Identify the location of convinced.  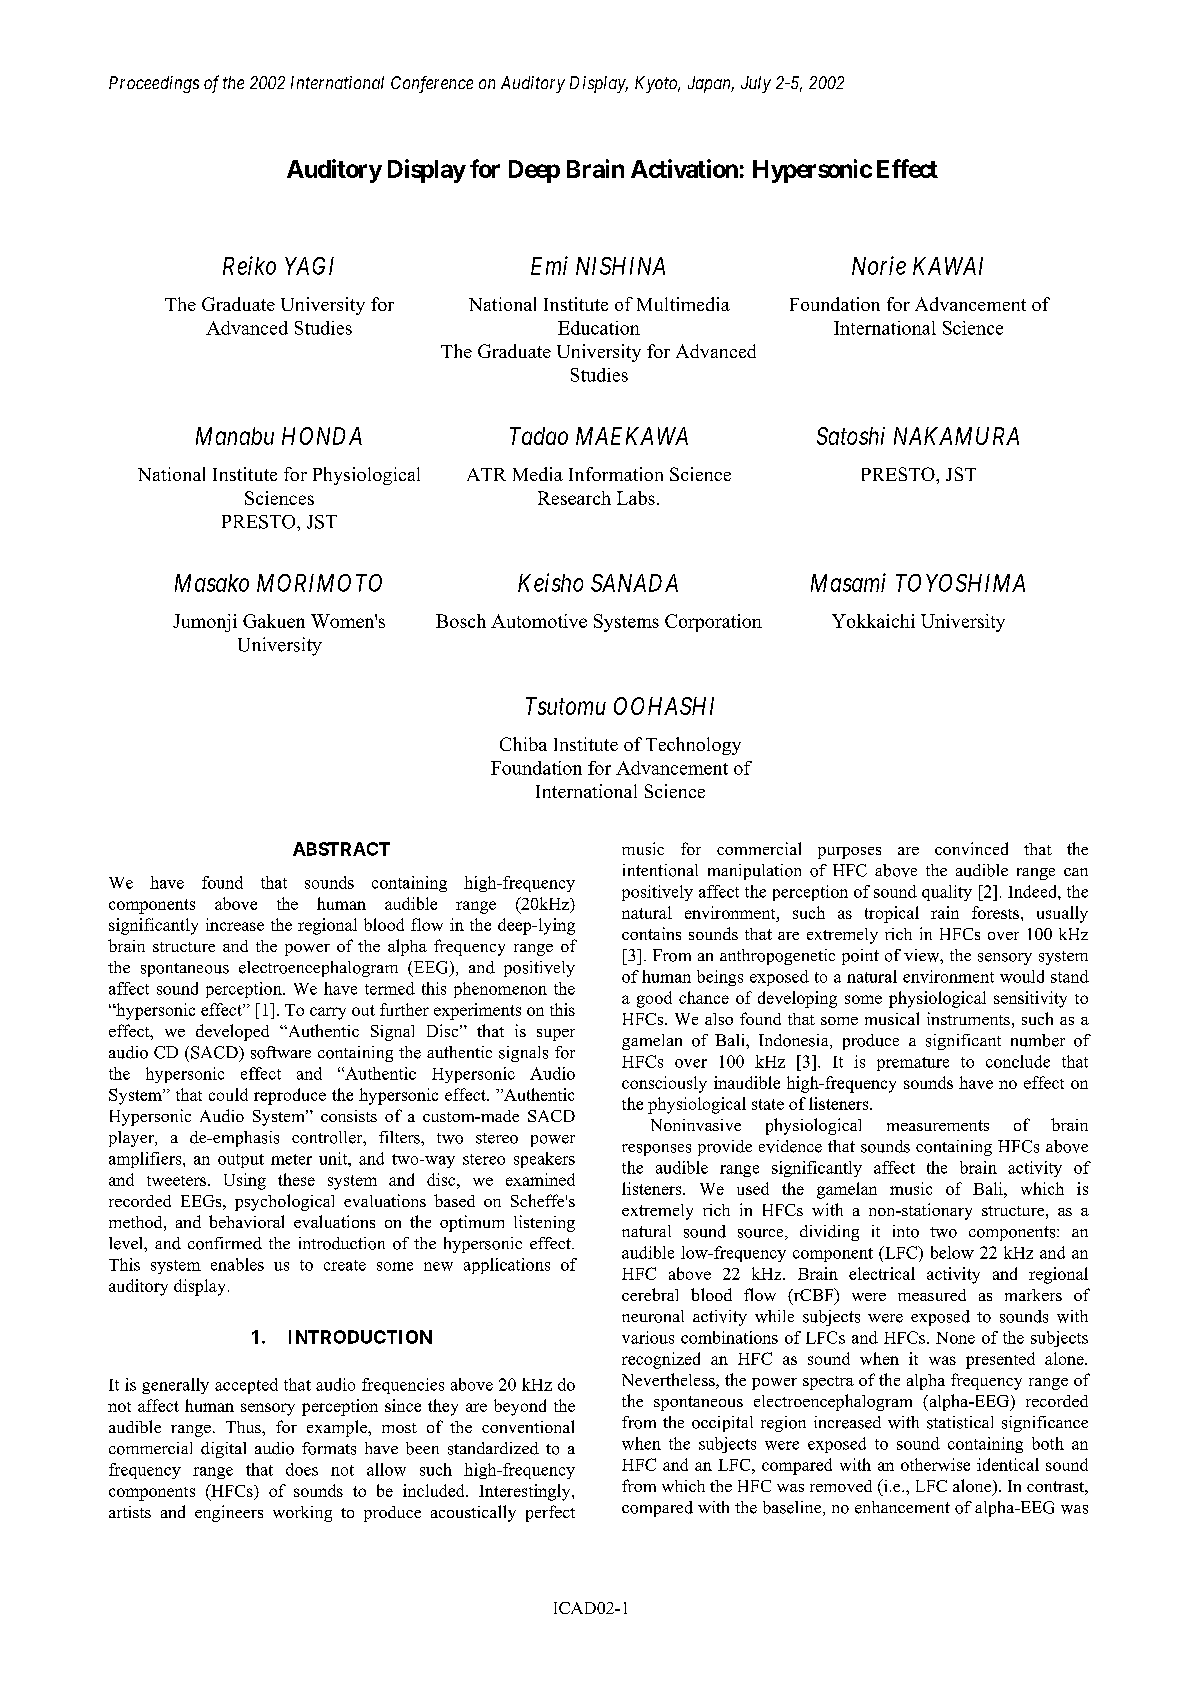
(971, 848).
